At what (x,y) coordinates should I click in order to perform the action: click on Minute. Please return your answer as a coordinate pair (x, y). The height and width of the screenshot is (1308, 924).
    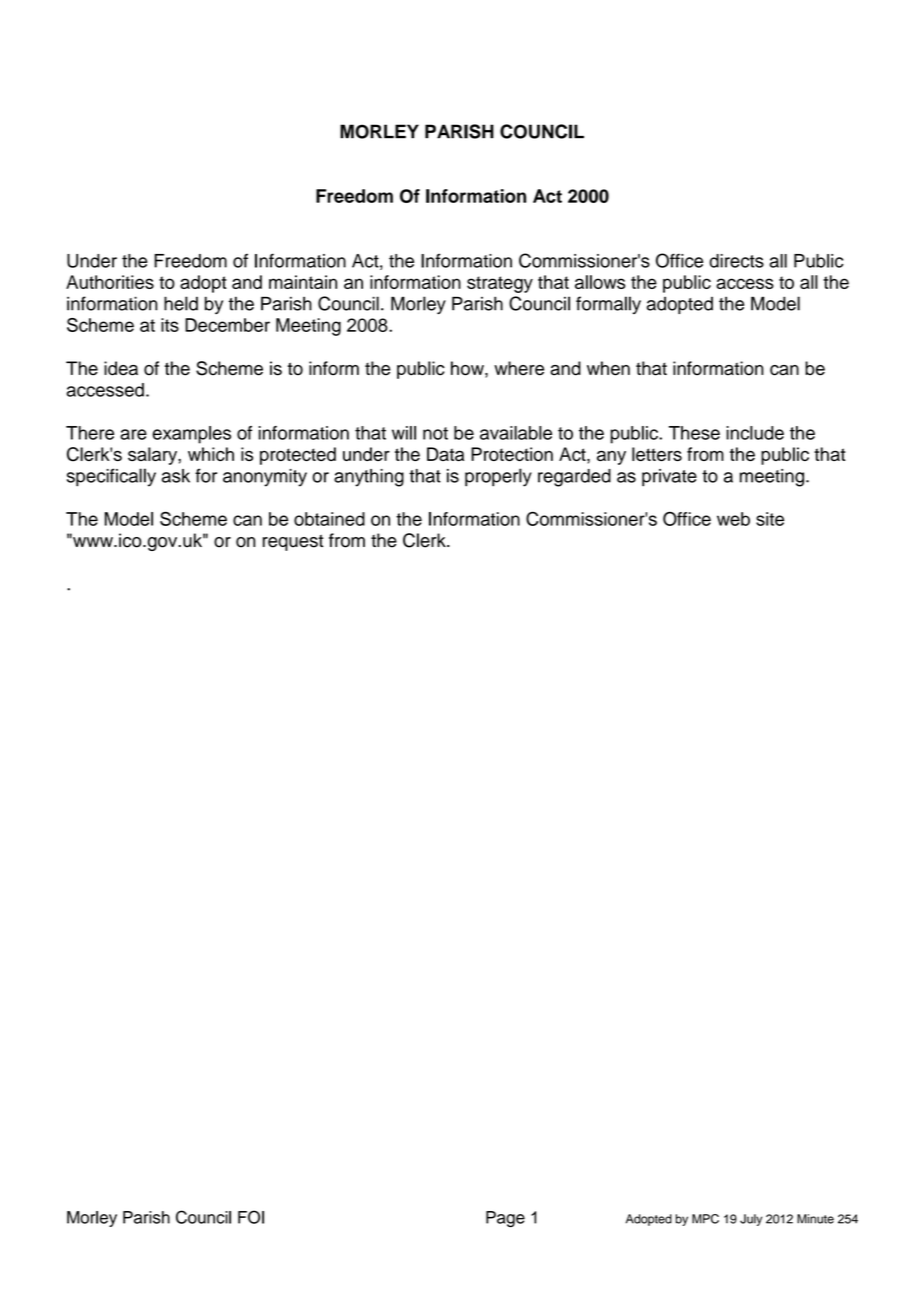
    Looking at the image, I should click on (815, 1219).
